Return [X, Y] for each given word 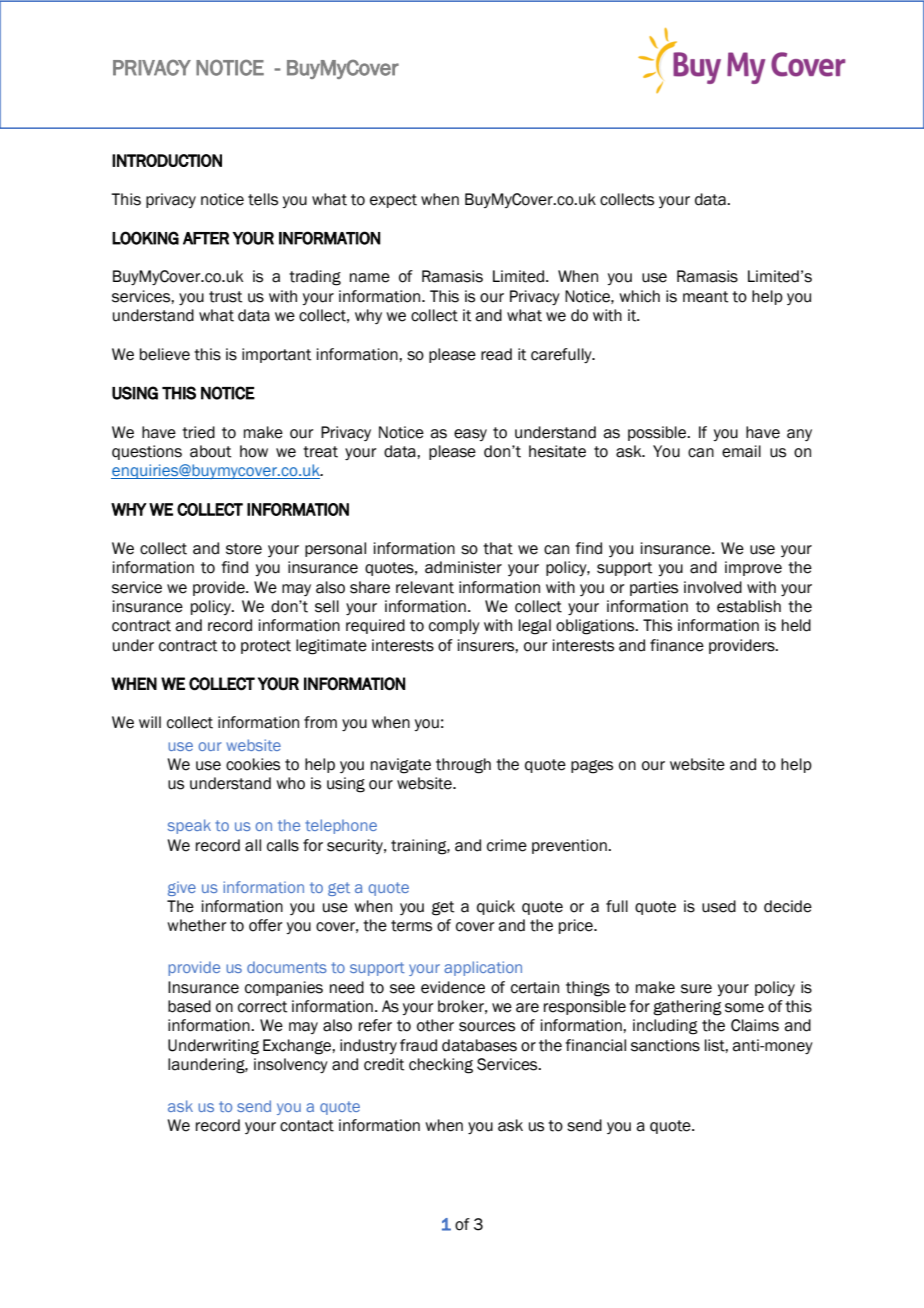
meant [706, 297]
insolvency [291, 1065]
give [182, 888]
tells [263, 199]
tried [198, 432]
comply [454, 626]
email [741, 451]
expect [393, 201]
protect [266, 647]
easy [470, 435]
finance [677, 645]
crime [507, 845]
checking [441, 1066]
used [719, 906]
